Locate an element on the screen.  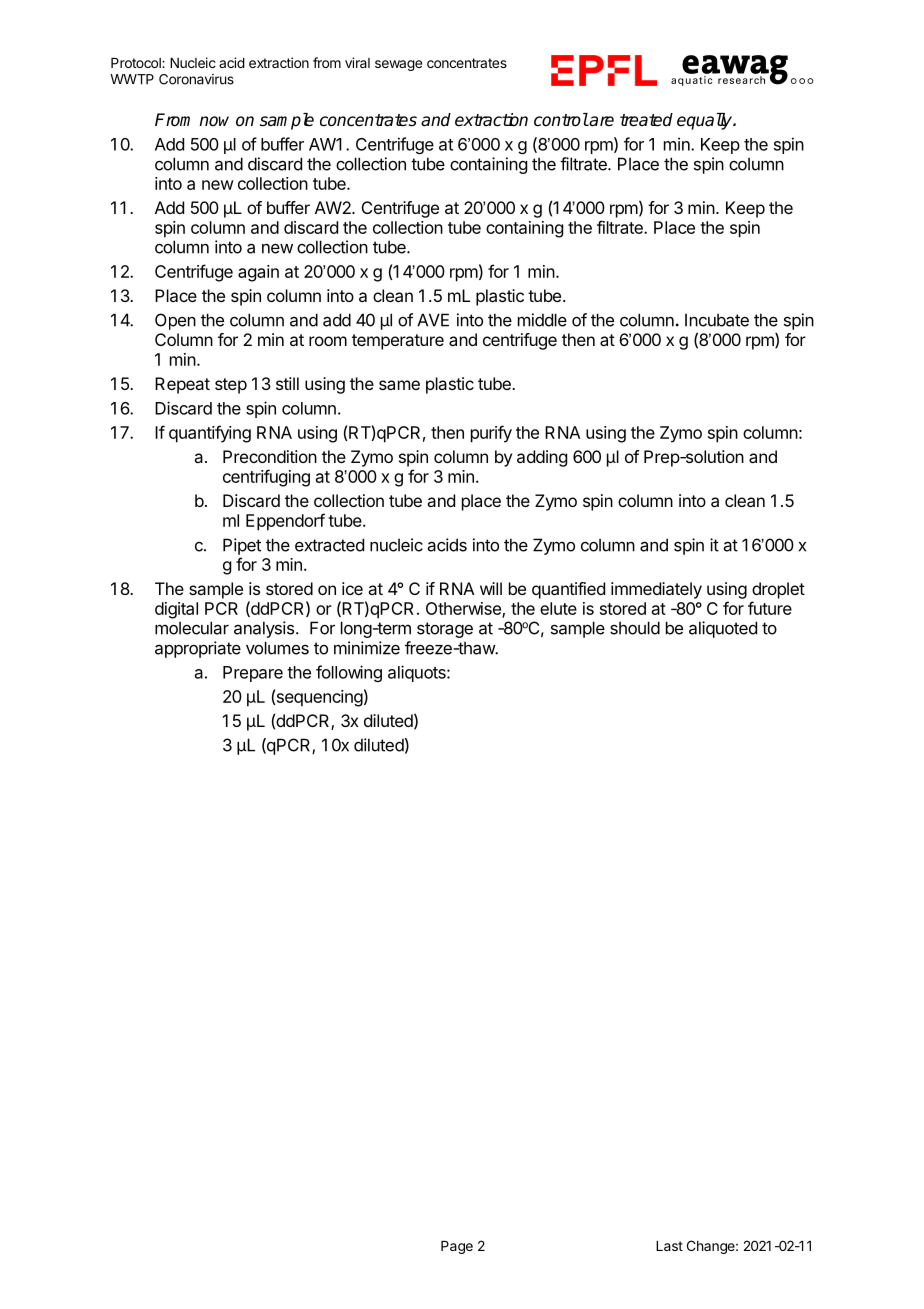
sewage is located at coordinates (398, 65).
